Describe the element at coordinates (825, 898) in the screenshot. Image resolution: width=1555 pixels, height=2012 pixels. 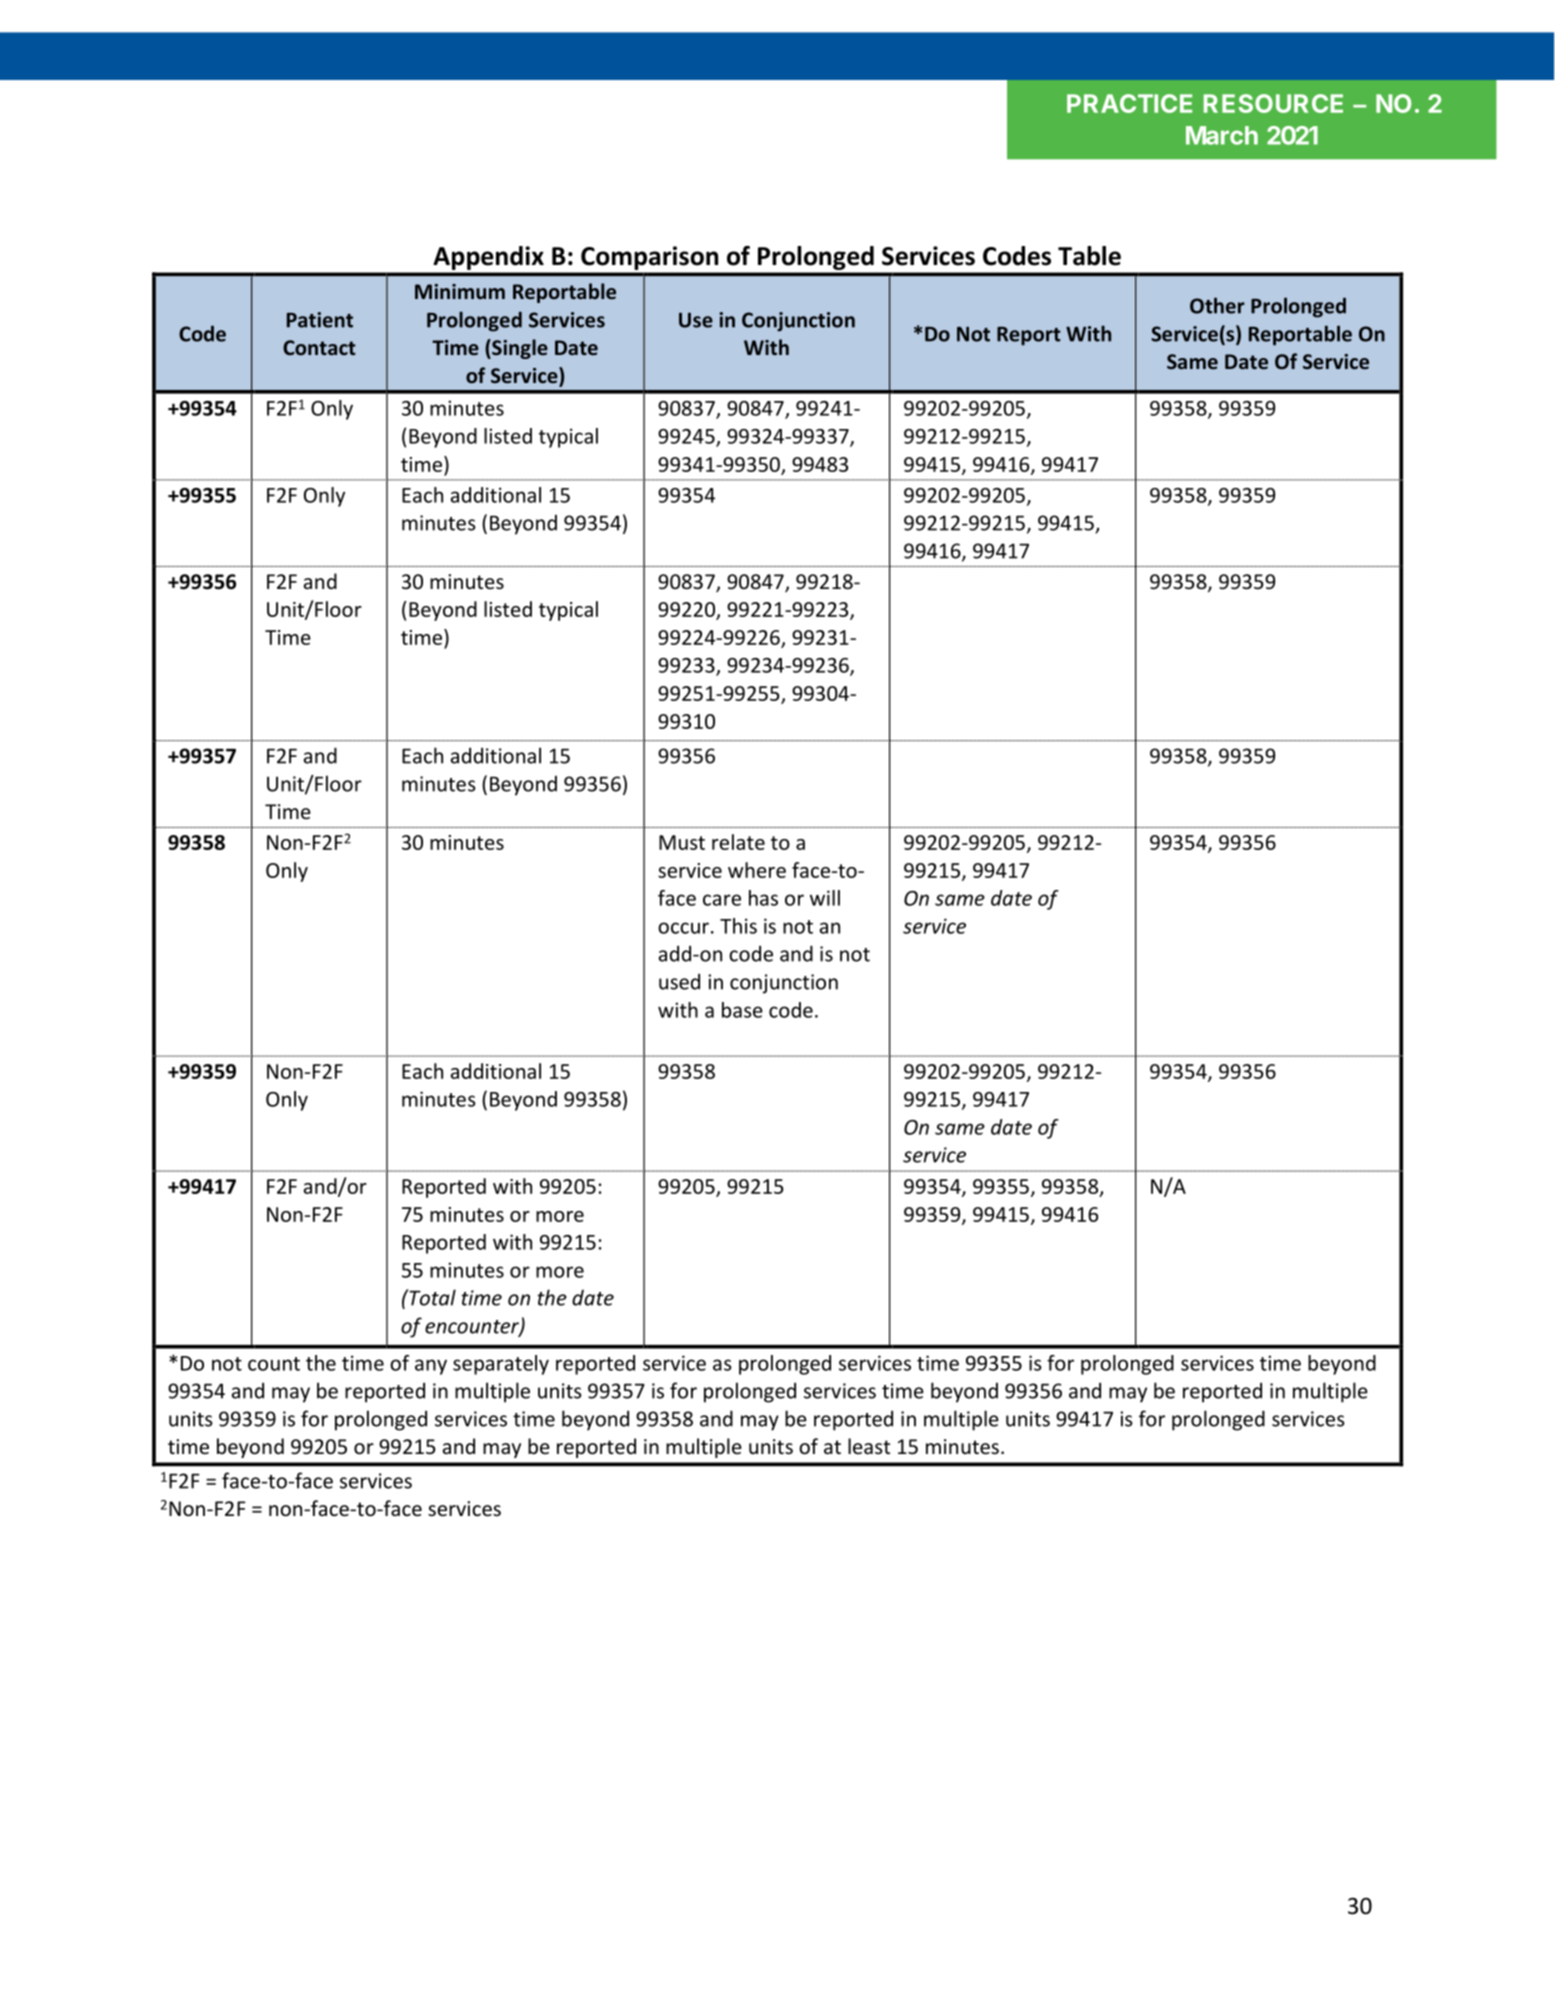
I see `will` at that location.
